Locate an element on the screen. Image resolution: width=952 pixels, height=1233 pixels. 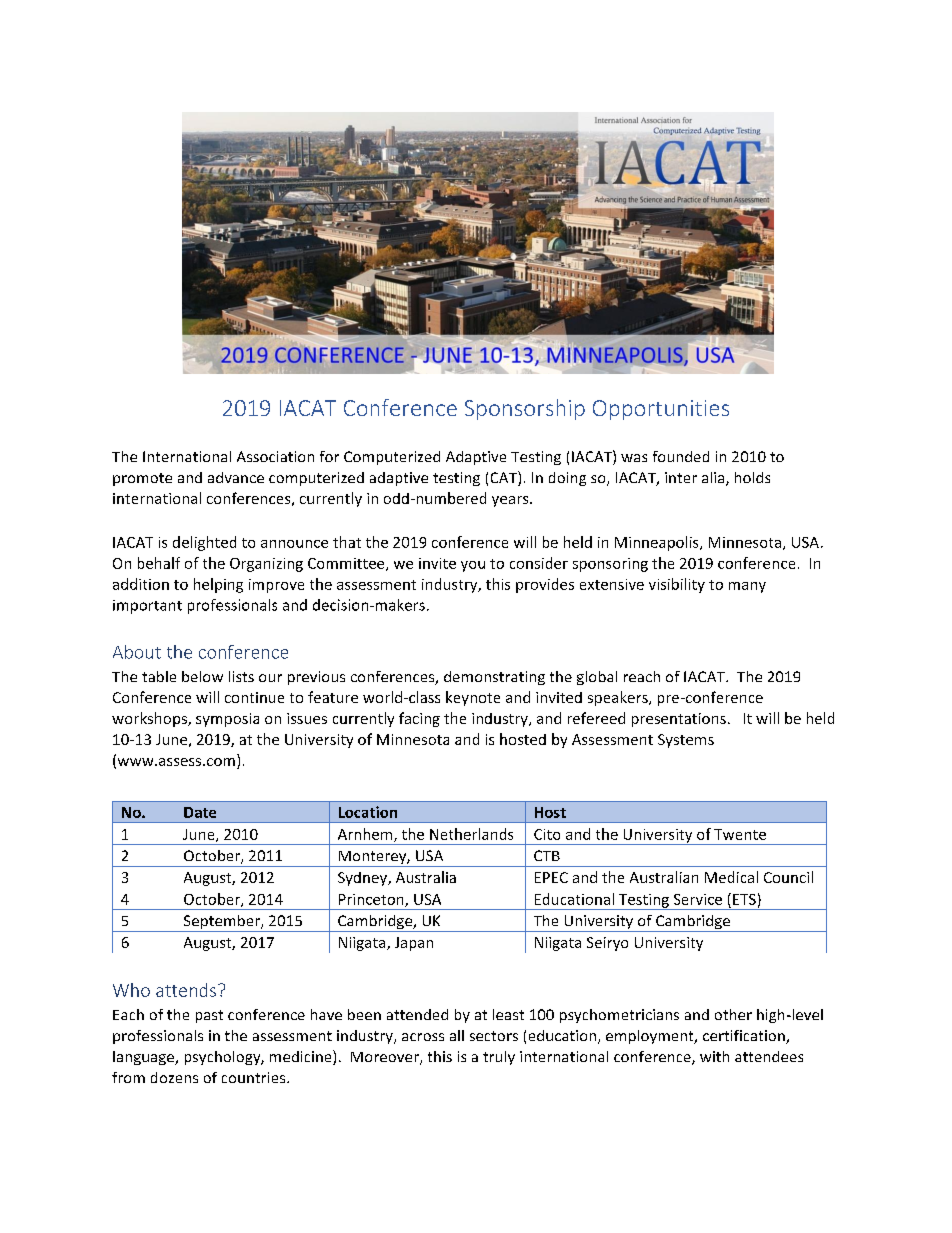
September is located at coordinates (221, 923).
